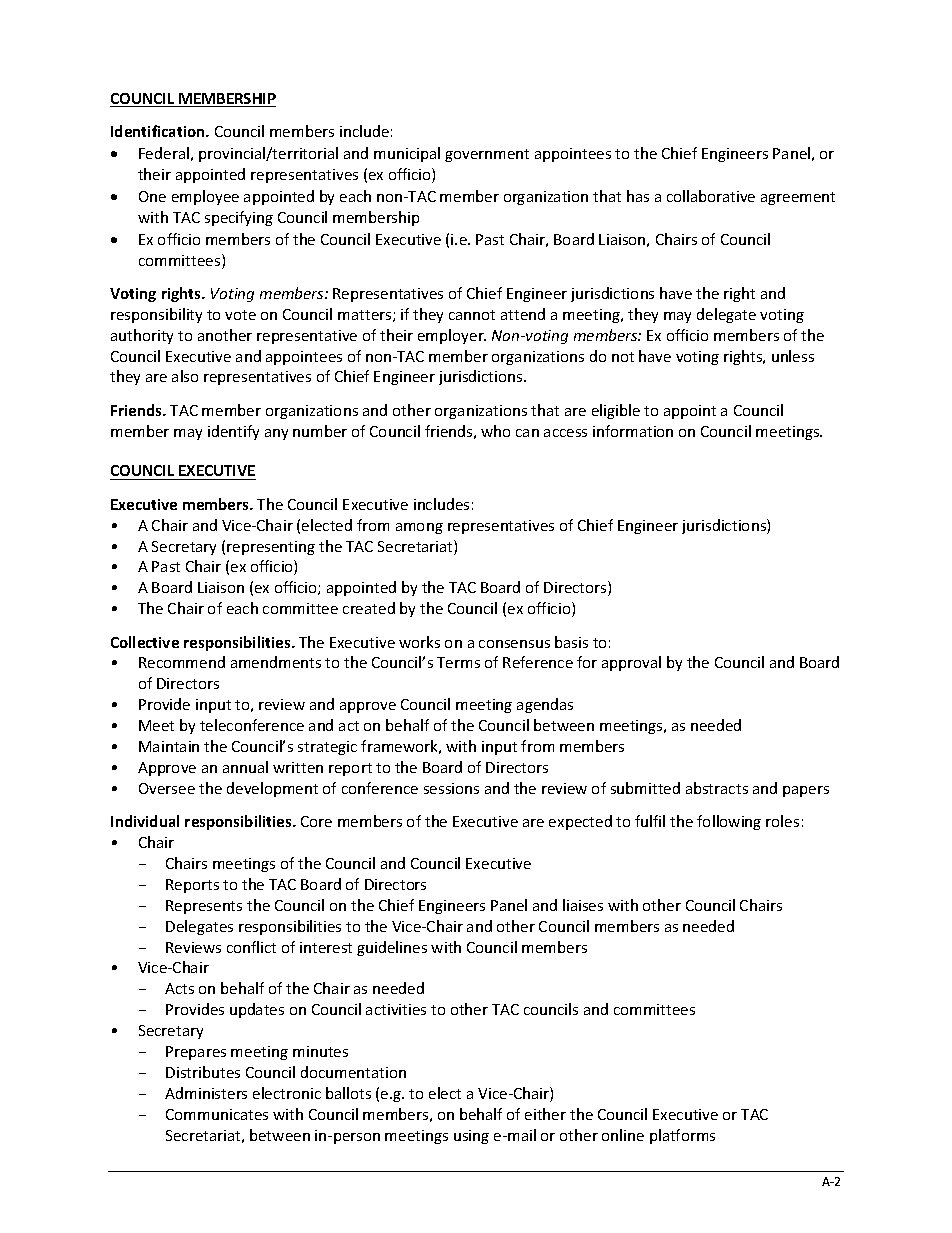 This document has width=952, height=1233. I want to click on approval, so click(631, 663).
